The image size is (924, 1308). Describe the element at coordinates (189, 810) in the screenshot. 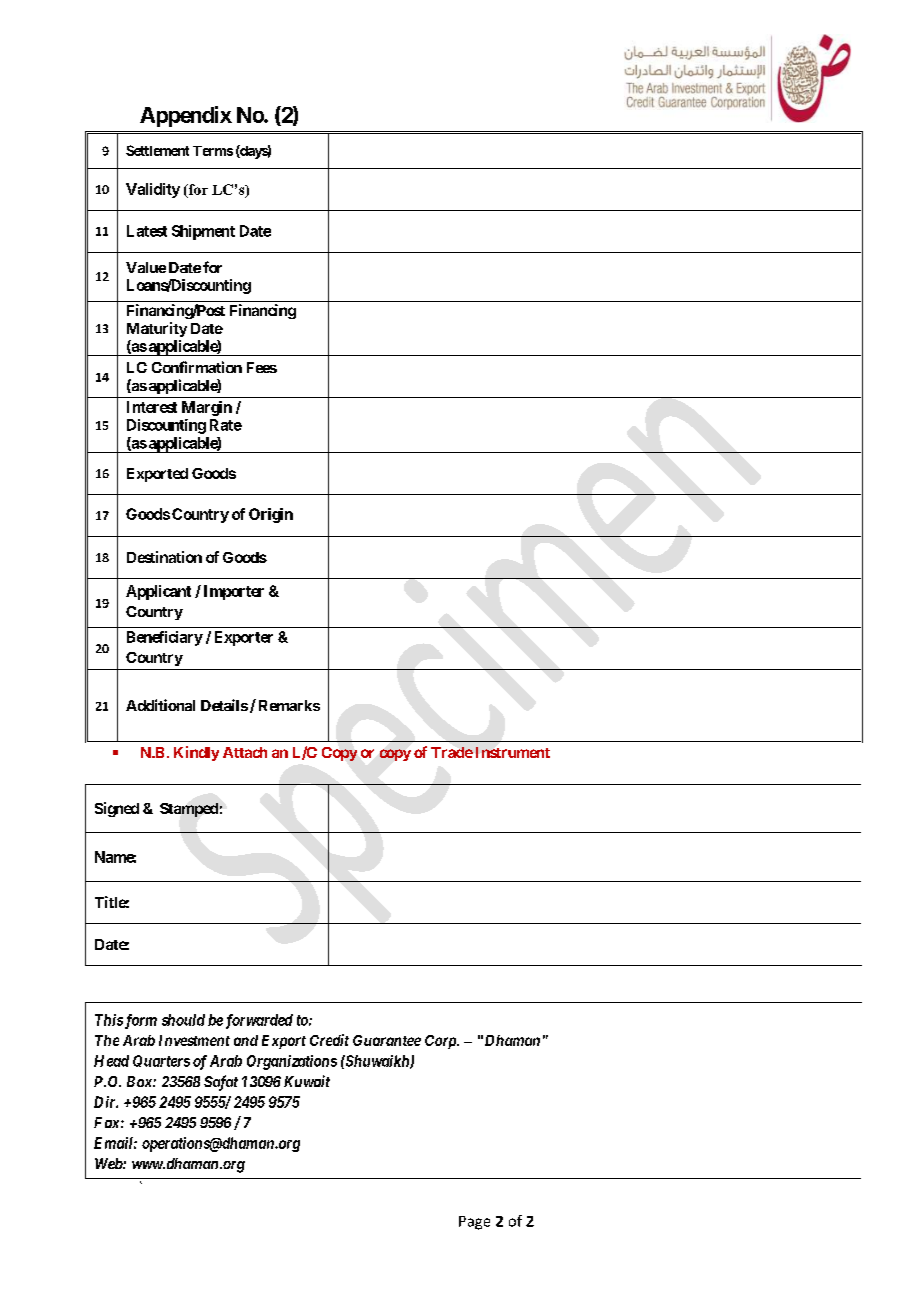

I see `Stamped` at that location.
